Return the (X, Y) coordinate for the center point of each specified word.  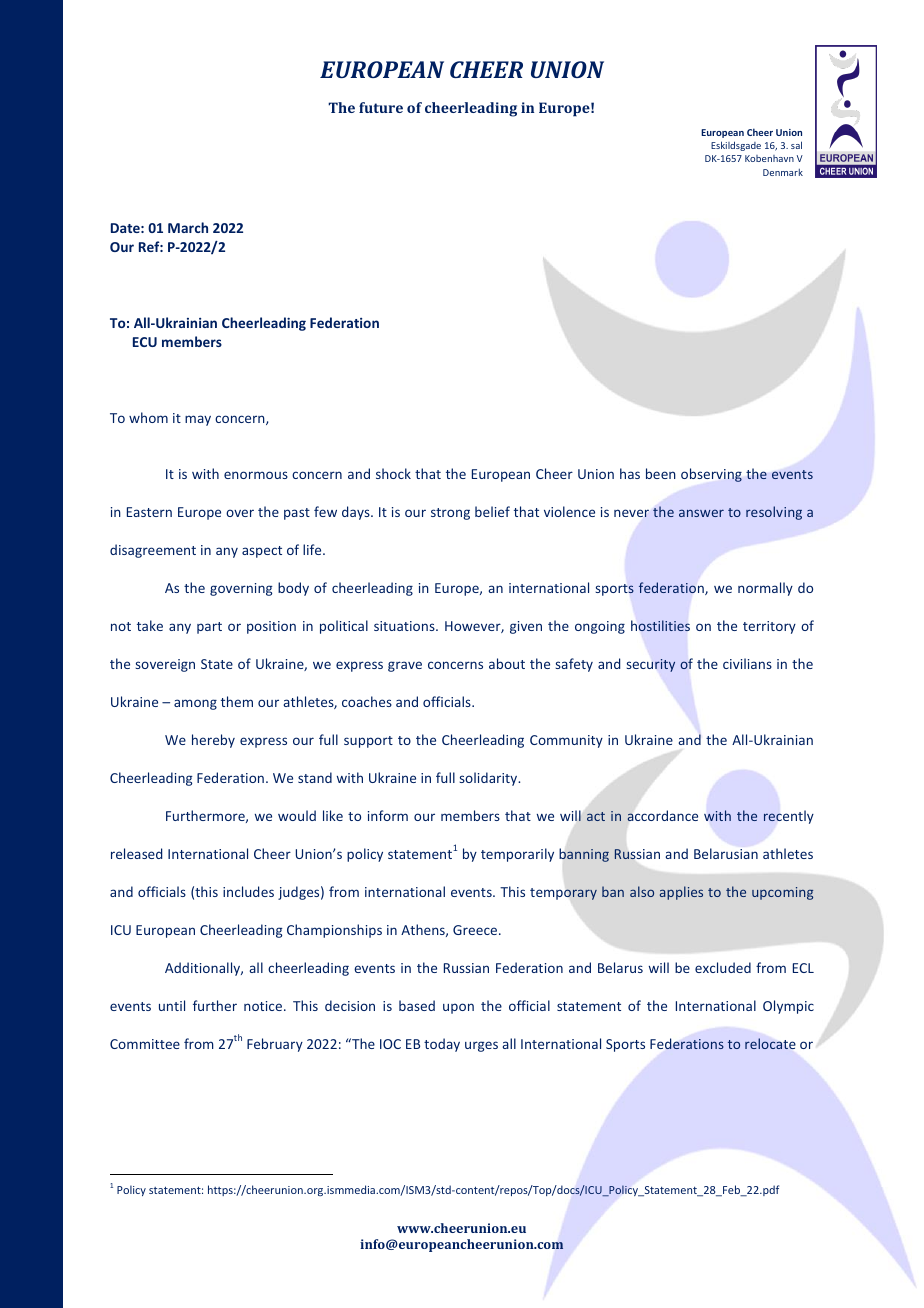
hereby (213, 741)
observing (711, 475)
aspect (262, 552)
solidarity (490, 779)
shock (393, 473)
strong (450, 514)
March (188, 227)
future (381, 107)
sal (796, 145)
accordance (662, 815)
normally (765, 589)
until (172, 1005)
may (198, 420)
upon (458, 1008)
